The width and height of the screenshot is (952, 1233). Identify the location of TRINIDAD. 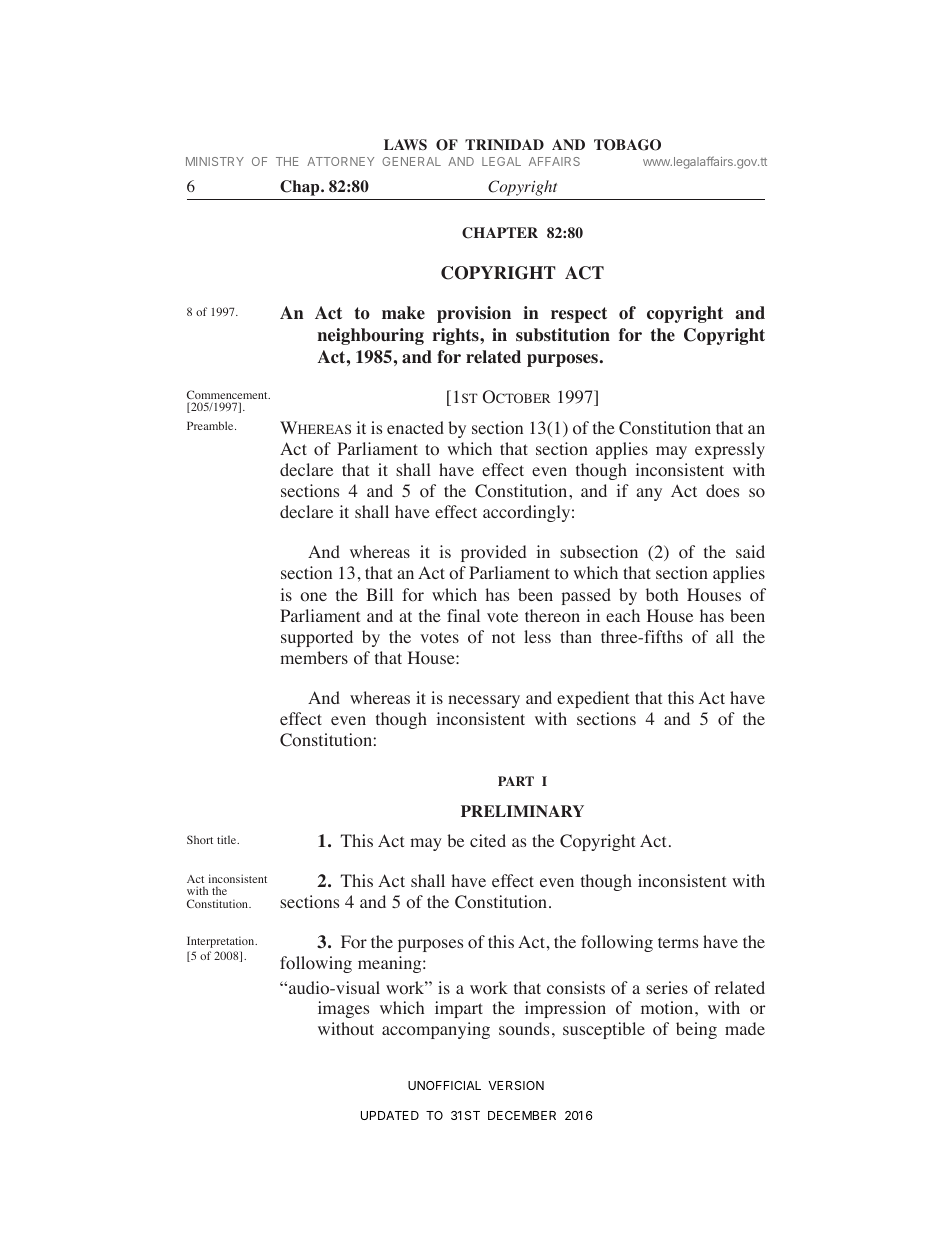
(504, 144).
